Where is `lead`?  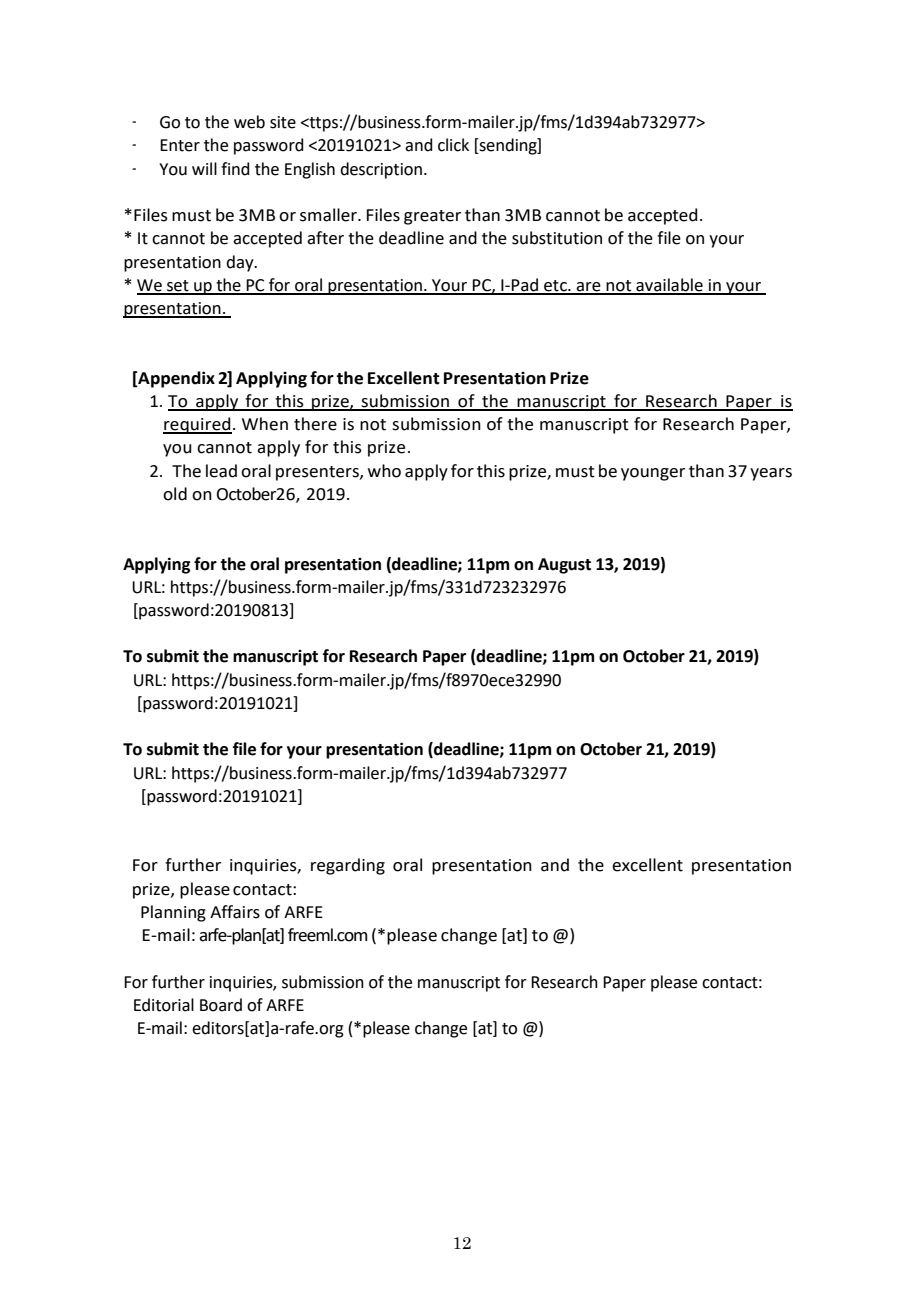 lead is located at coordinates (221, 471).
